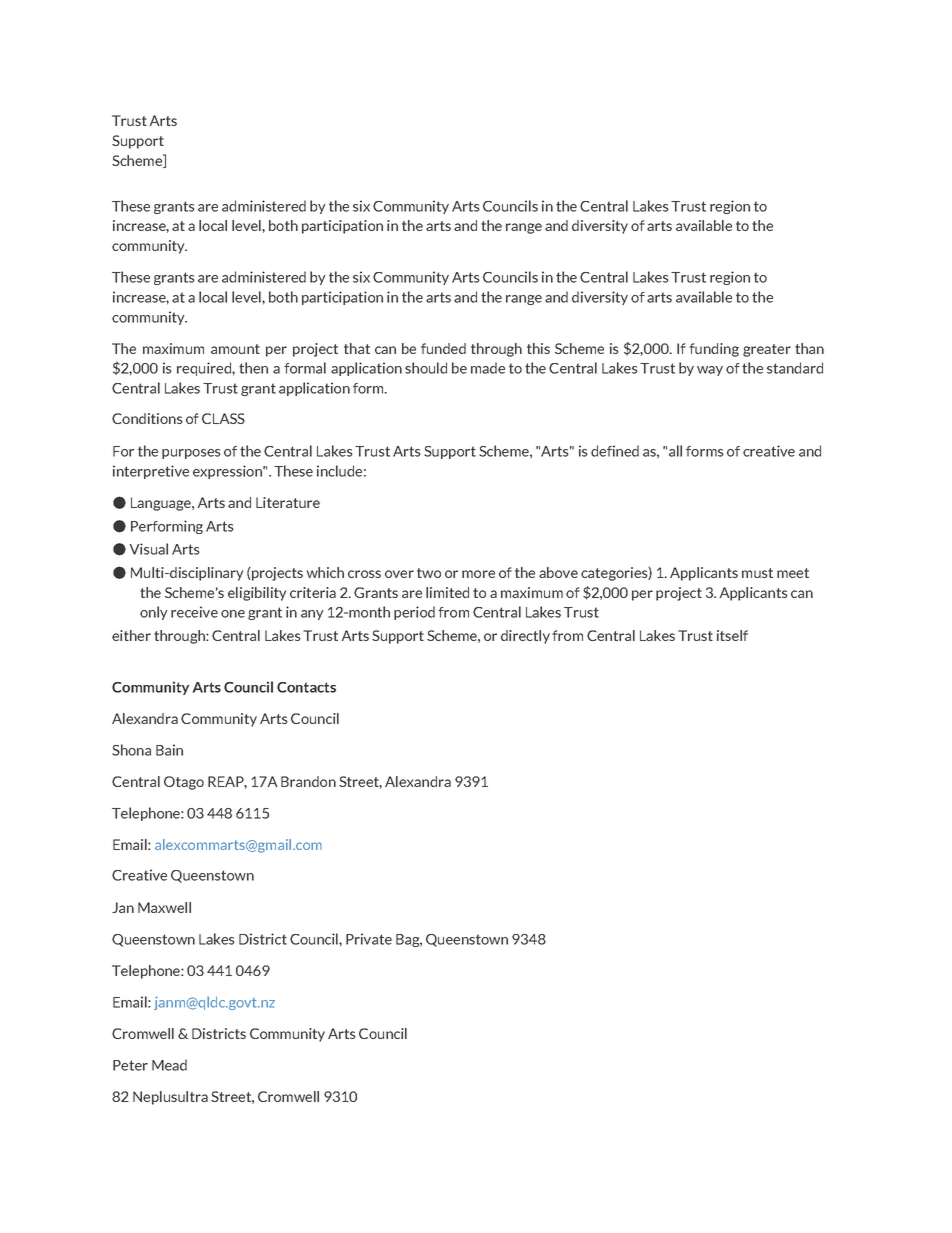 This page has width=952, height=1233. Describe the element at coordinates (732, 635) in the page. I see `itself` at that location.
